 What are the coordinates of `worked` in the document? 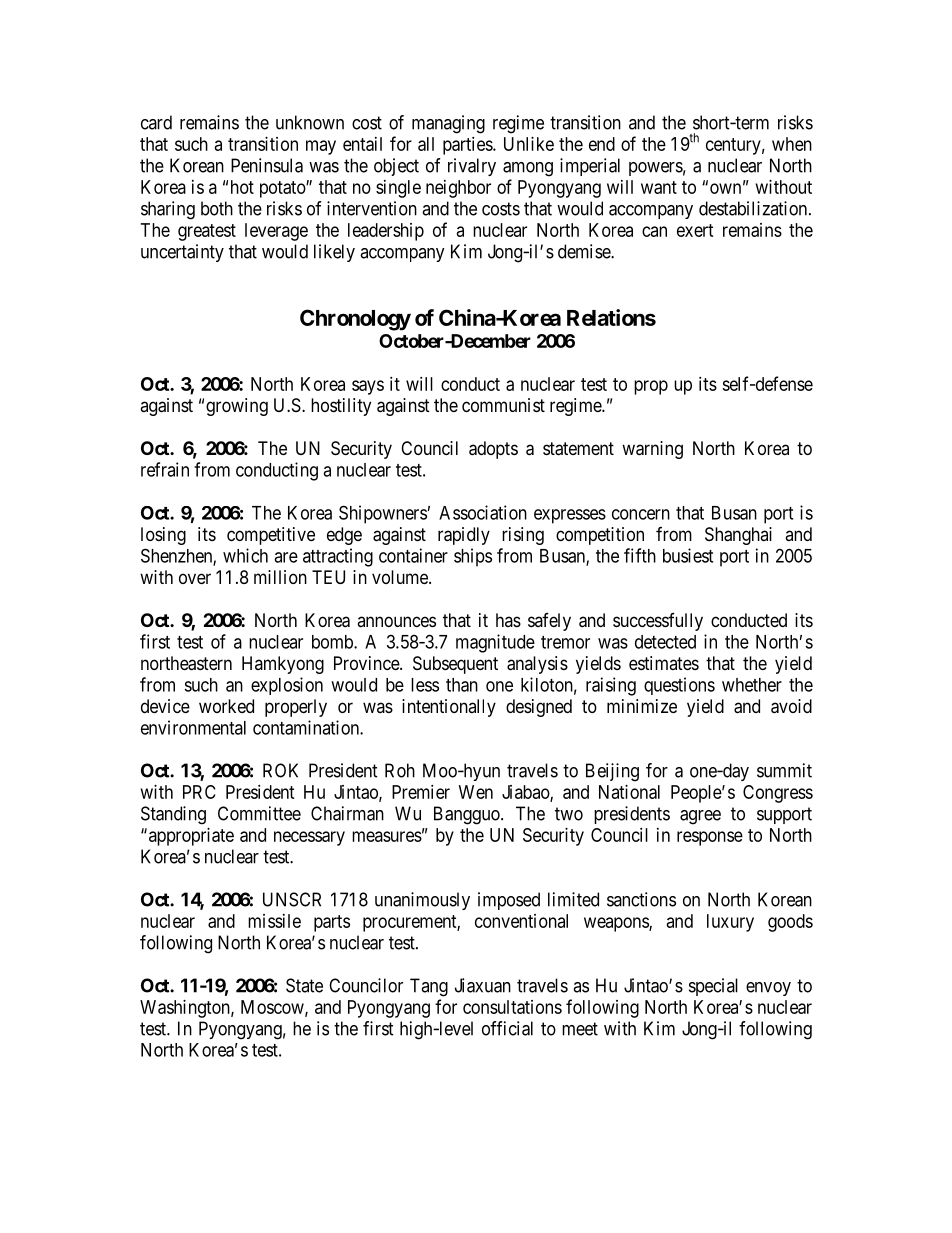 It's located at (226, 706).
